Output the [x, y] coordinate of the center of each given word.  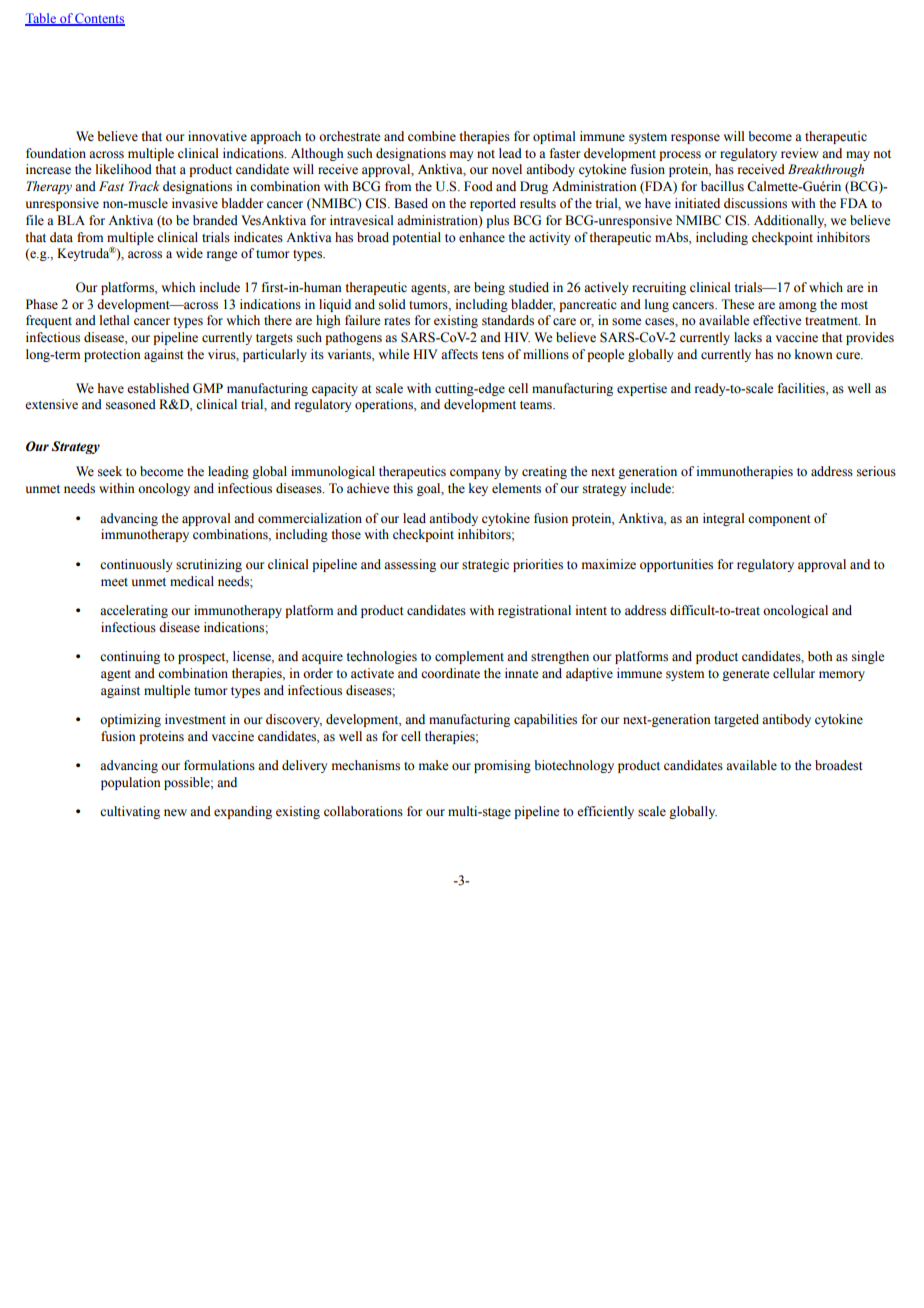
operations [385, 405]
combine [432, 136]
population [131, 783]
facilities [802, 388]
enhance [482, 237]
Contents [99, 19]
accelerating [134, 611]
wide [189, 253]
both [820, 656]
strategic [485, 565]
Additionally [790, 221]
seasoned [131, 404]
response [695, 139]
